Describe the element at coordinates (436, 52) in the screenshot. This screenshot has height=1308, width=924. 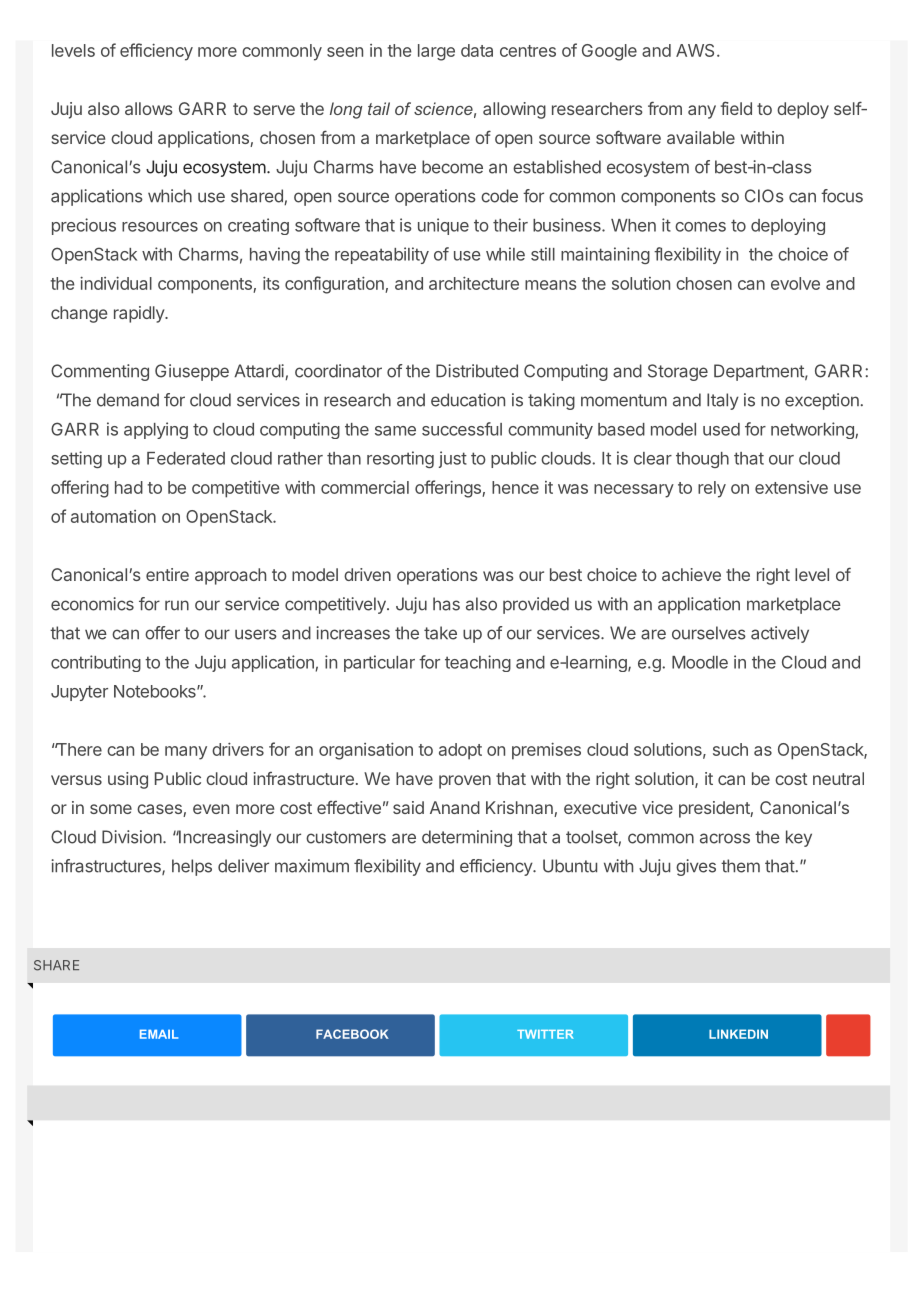
I see `large` at that location.
